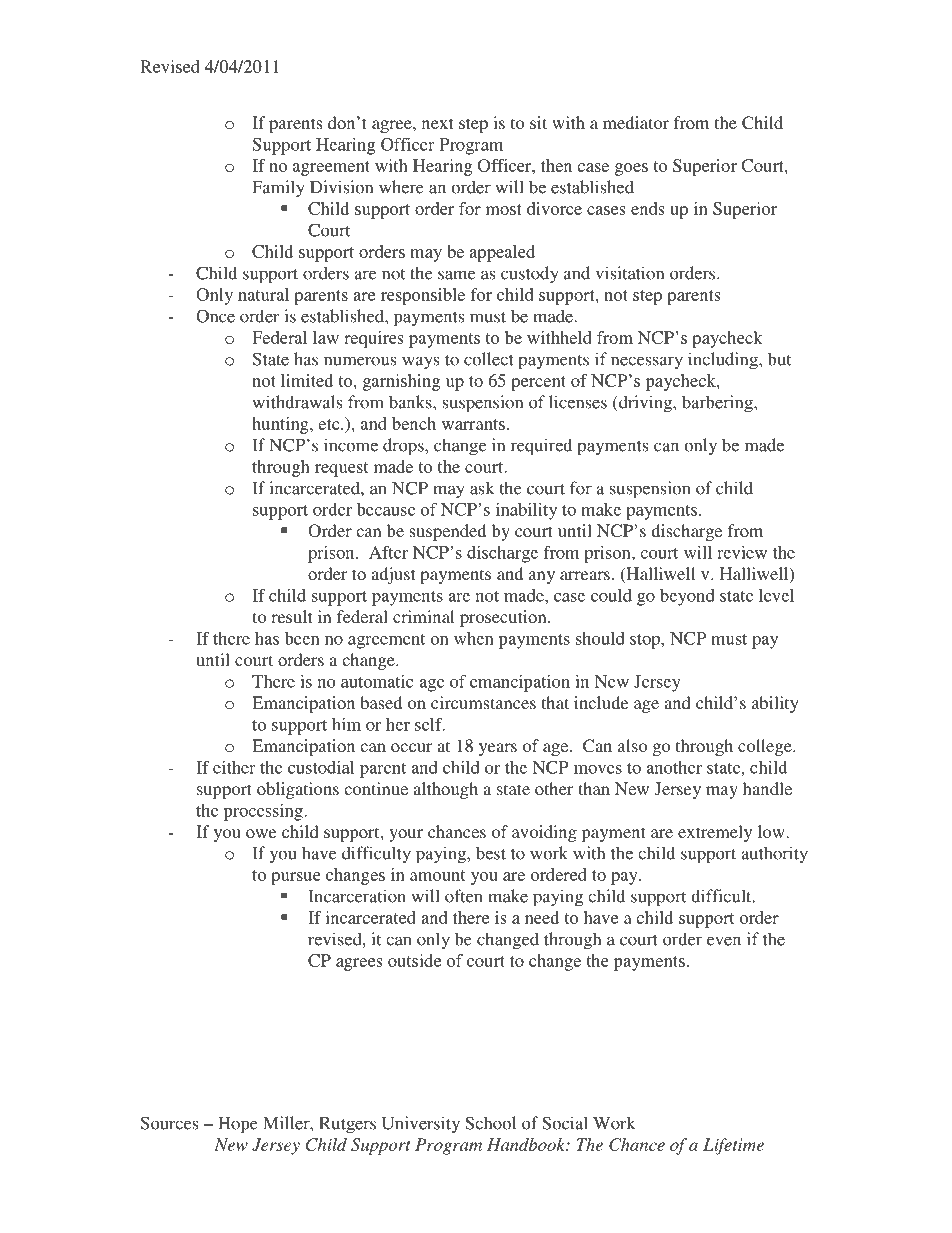  Describe the element at coordinates (278, 189) in the document. I see `Family` at that location.
